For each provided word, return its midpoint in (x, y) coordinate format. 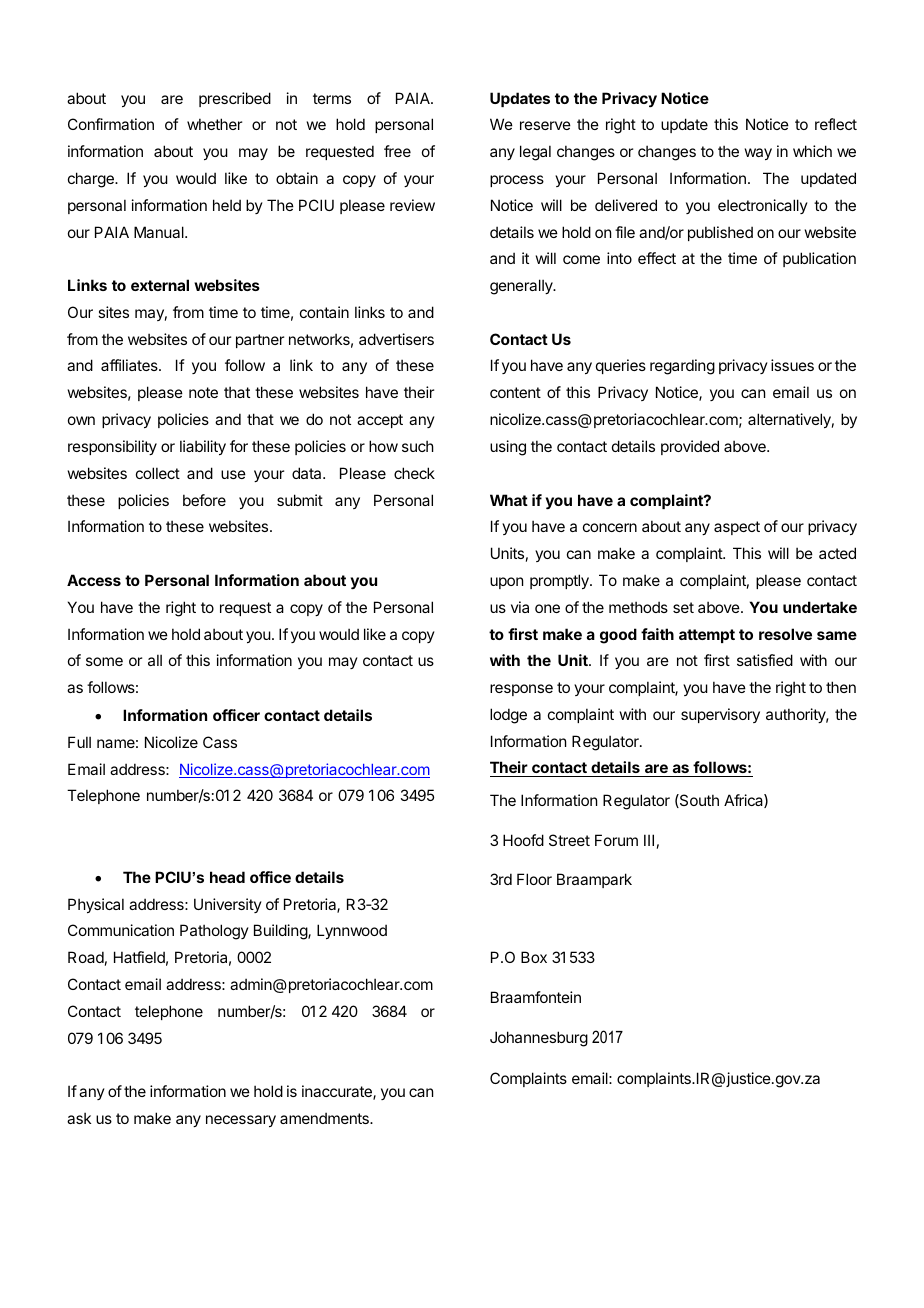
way (758, 154)
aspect (737, 528)
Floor (534, 879)
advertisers (396, 339)
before (204, 500)
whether (214, 124)
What (509, 500)
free (397, 151)
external (160, 285)
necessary (241, 1121)
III (649, 840)
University (228, 905)
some (104, 661)
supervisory (720, 715)
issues (792, 365)
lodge (508, 716)
